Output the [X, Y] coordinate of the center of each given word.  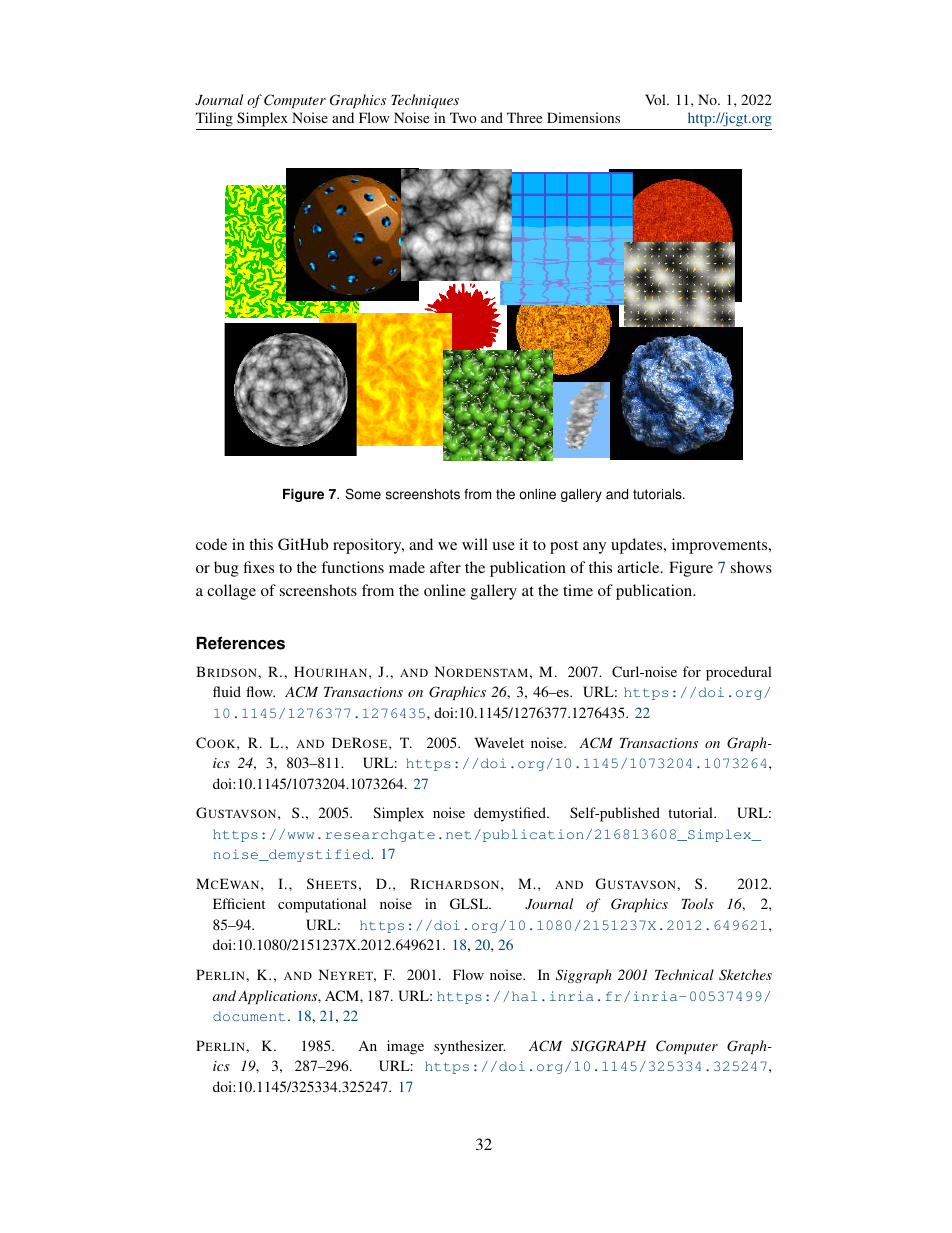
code [211, 544]
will [475, 544]
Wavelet [499, 742]
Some [363, 494]
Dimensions [583, 117]
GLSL [470, 903]
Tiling [215, 121]
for [692, 671]
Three [524, 117]
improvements [721, 546]
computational [322, 905]
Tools [698, 903]
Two [463, 117]
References [241, 643]
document [249, 1016]
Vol [656, 99]
